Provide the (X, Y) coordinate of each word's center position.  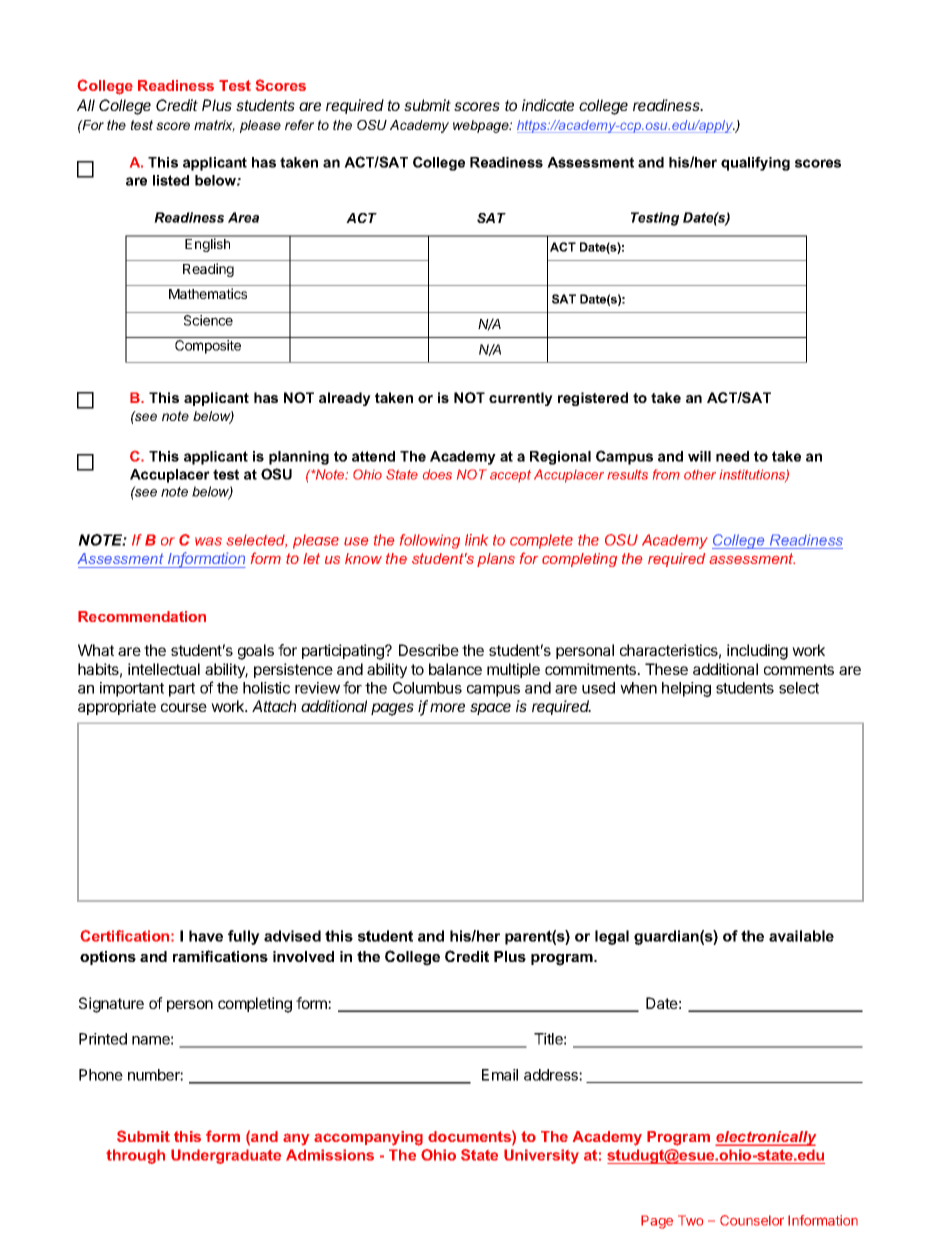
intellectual (164, 669)
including (757, 652)
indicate (548, 105)
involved (303, 956)
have (206, 936)
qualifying (755, 163)
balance (455, 669)
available (801, 936)
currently (521, 399)
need (732, 456)
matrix (214, 126)
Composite (208, 347)
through (135, 1156)
